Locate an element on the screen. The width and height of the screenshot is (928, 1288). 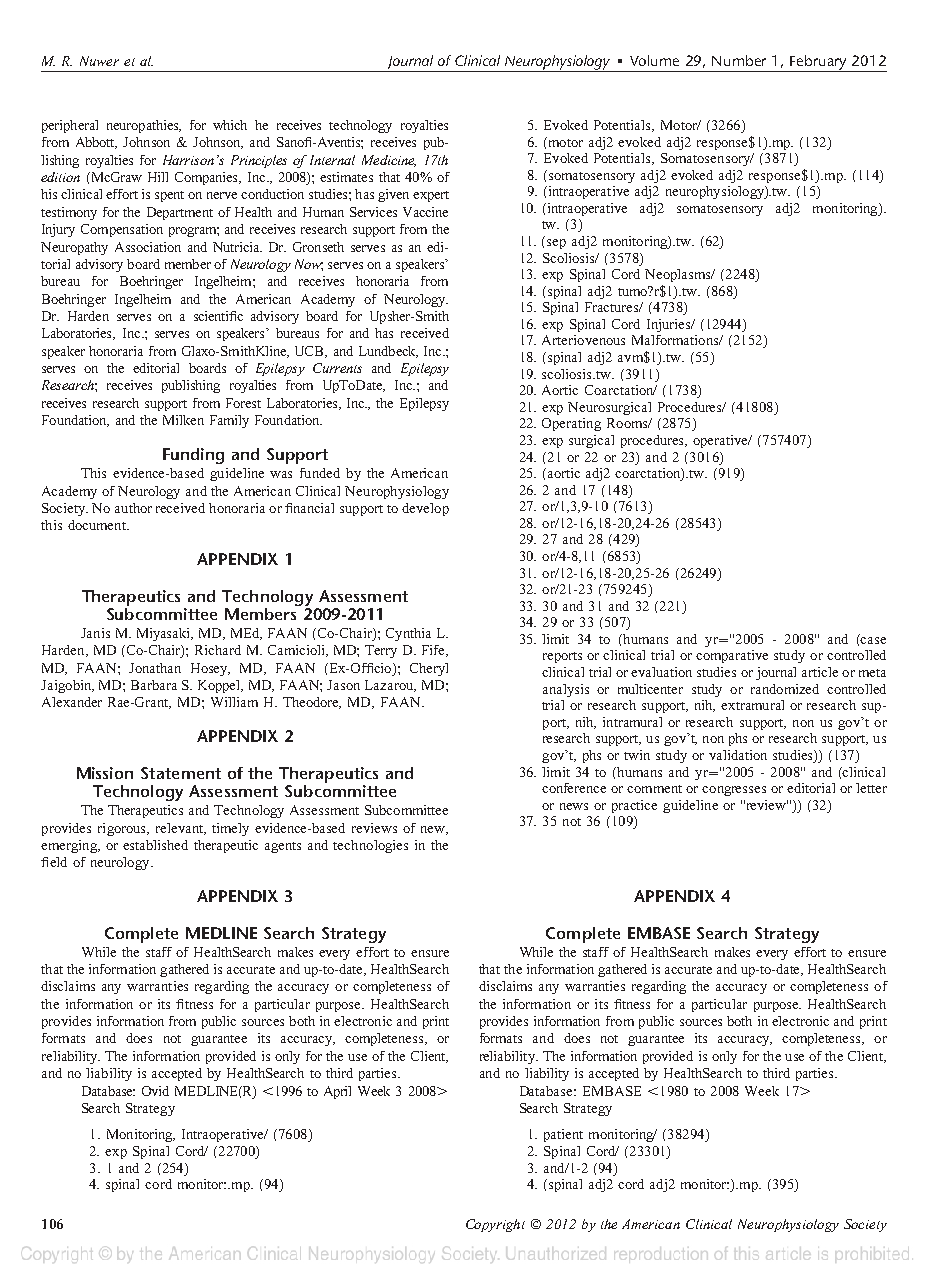
Copyright is located at coordinates (495, 1225).
